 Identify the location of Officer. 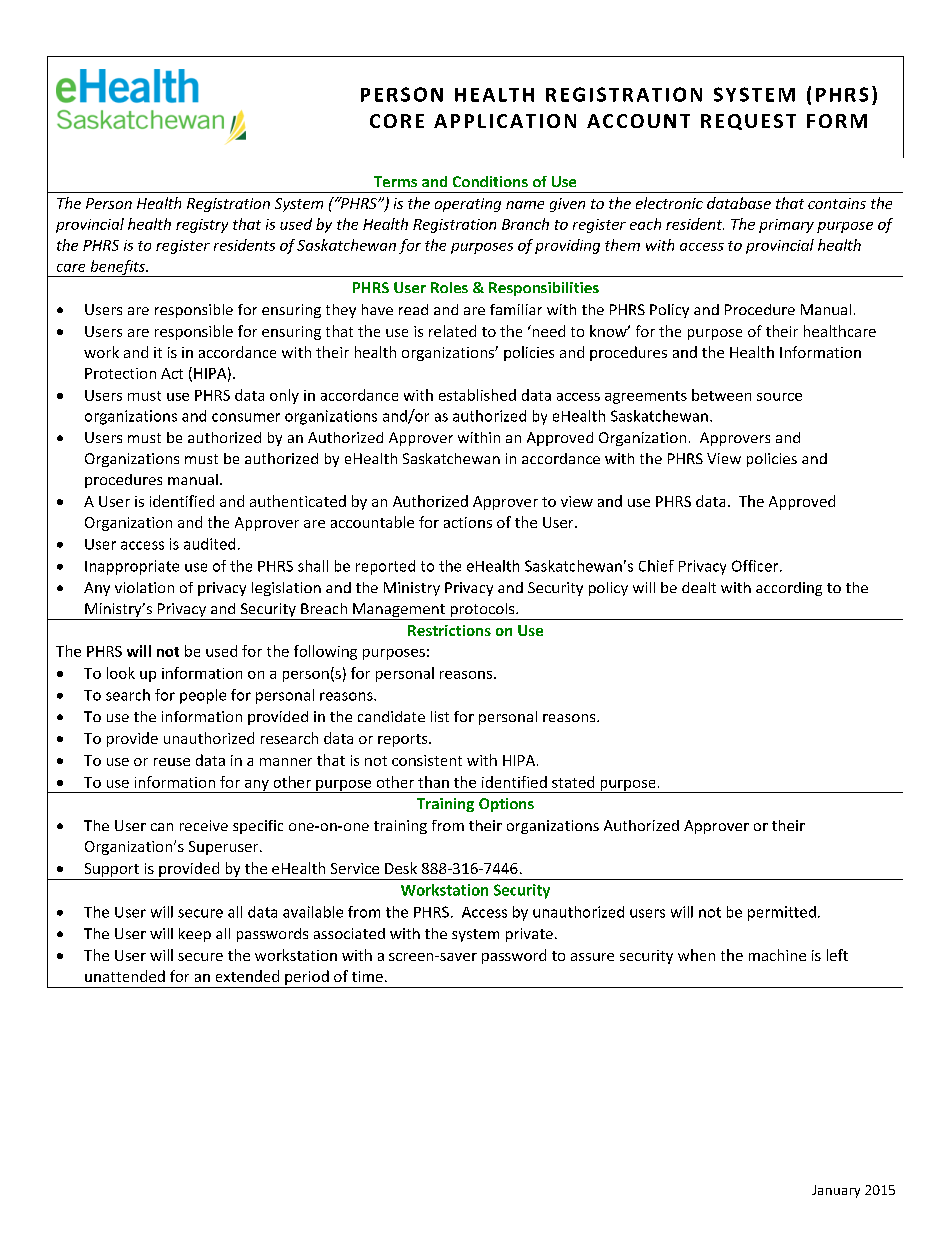
(756, 566).
